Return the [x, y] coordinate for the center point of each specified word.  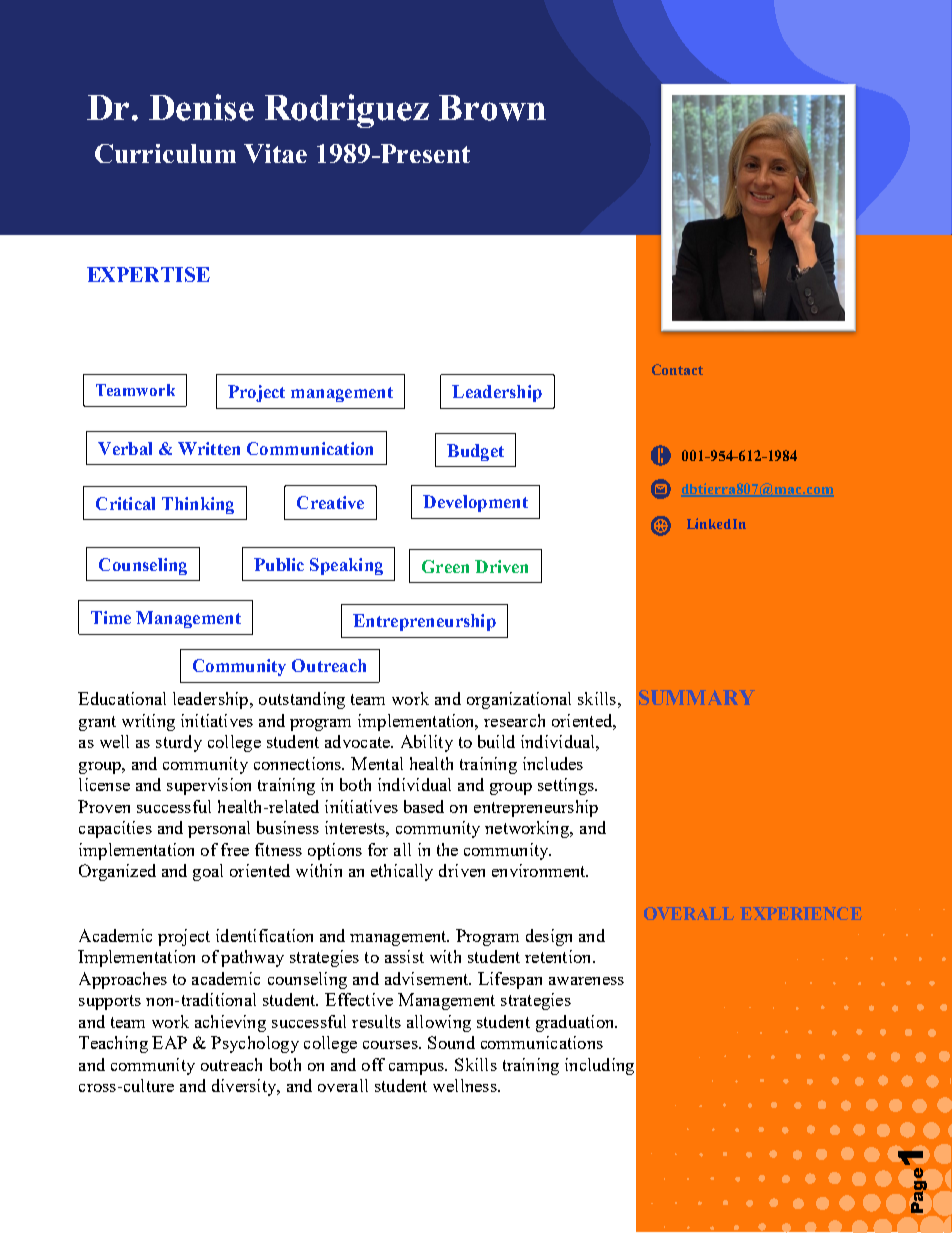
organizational [519, 700]
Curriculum [165, 153]
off [373, 1064]
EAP [169, 1042]
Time [111, 617]
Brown [492, 108]
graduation [576, 1023]
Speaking [346, 566]
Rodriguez [347, 111]
